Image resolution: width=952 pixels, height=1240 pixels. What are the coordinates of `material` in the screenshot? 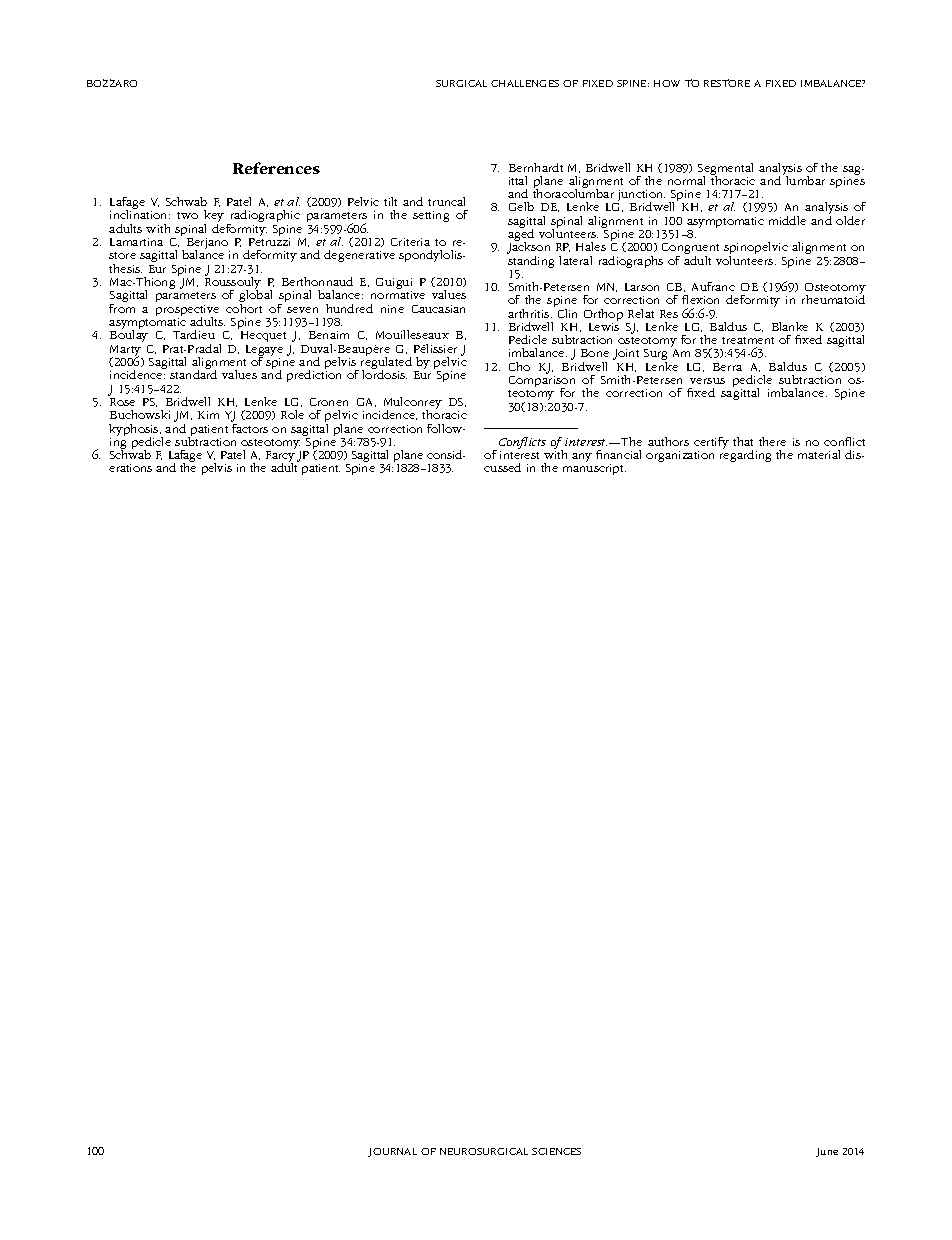 It's located at (819, 454).
